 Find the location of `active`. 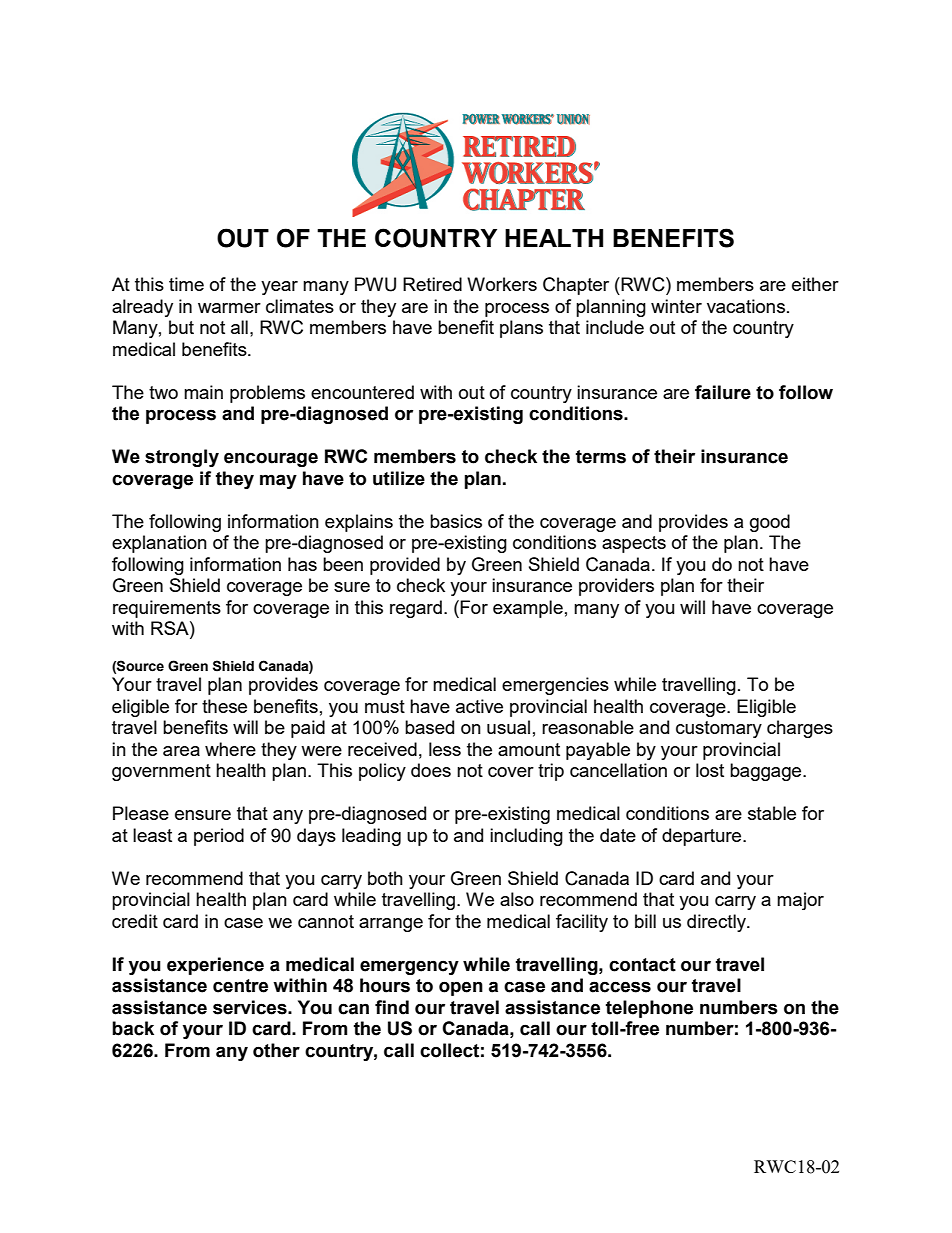

active is located at coordinates (479, 706).
